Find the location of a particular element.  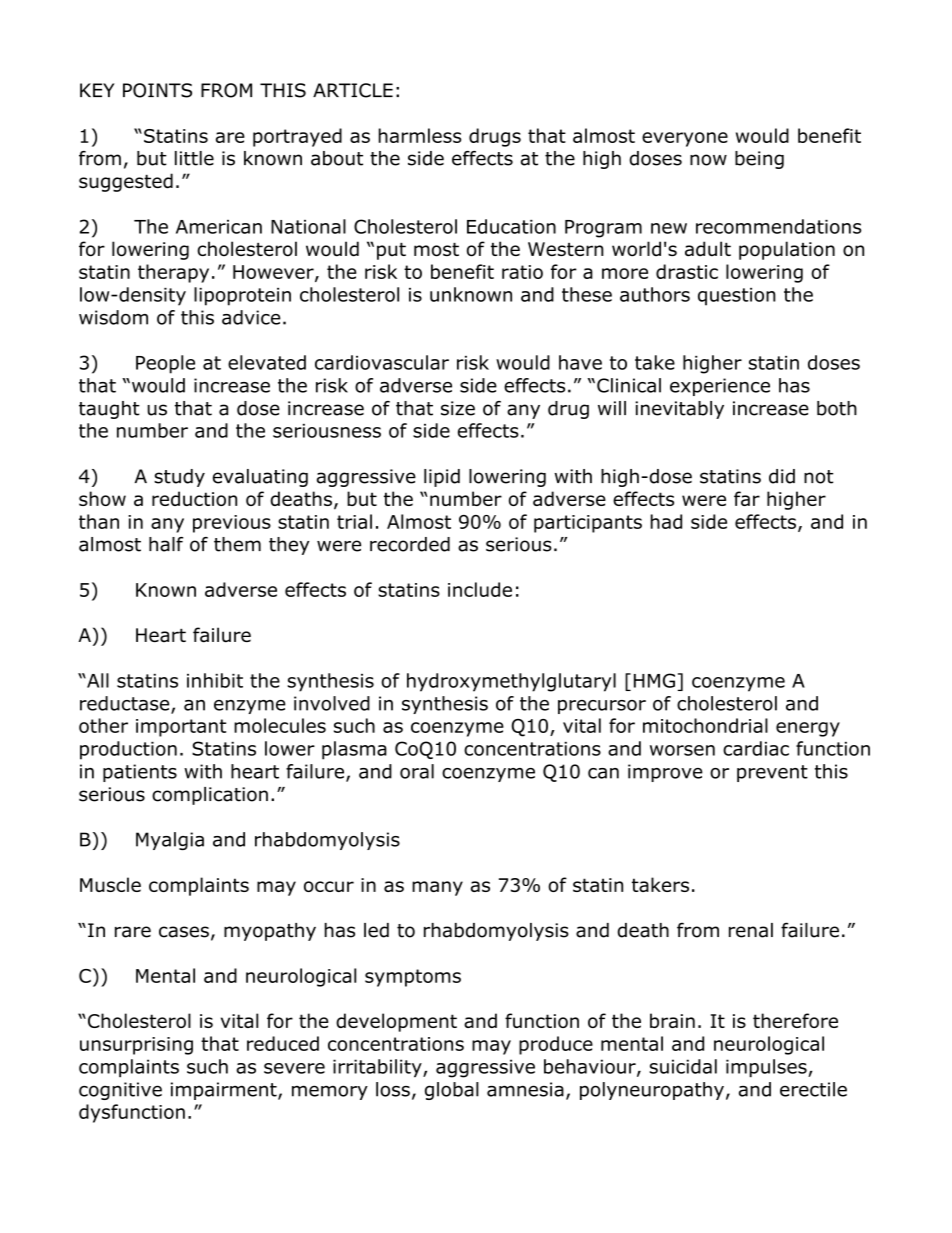

did is located at coordinates (782, 476).
